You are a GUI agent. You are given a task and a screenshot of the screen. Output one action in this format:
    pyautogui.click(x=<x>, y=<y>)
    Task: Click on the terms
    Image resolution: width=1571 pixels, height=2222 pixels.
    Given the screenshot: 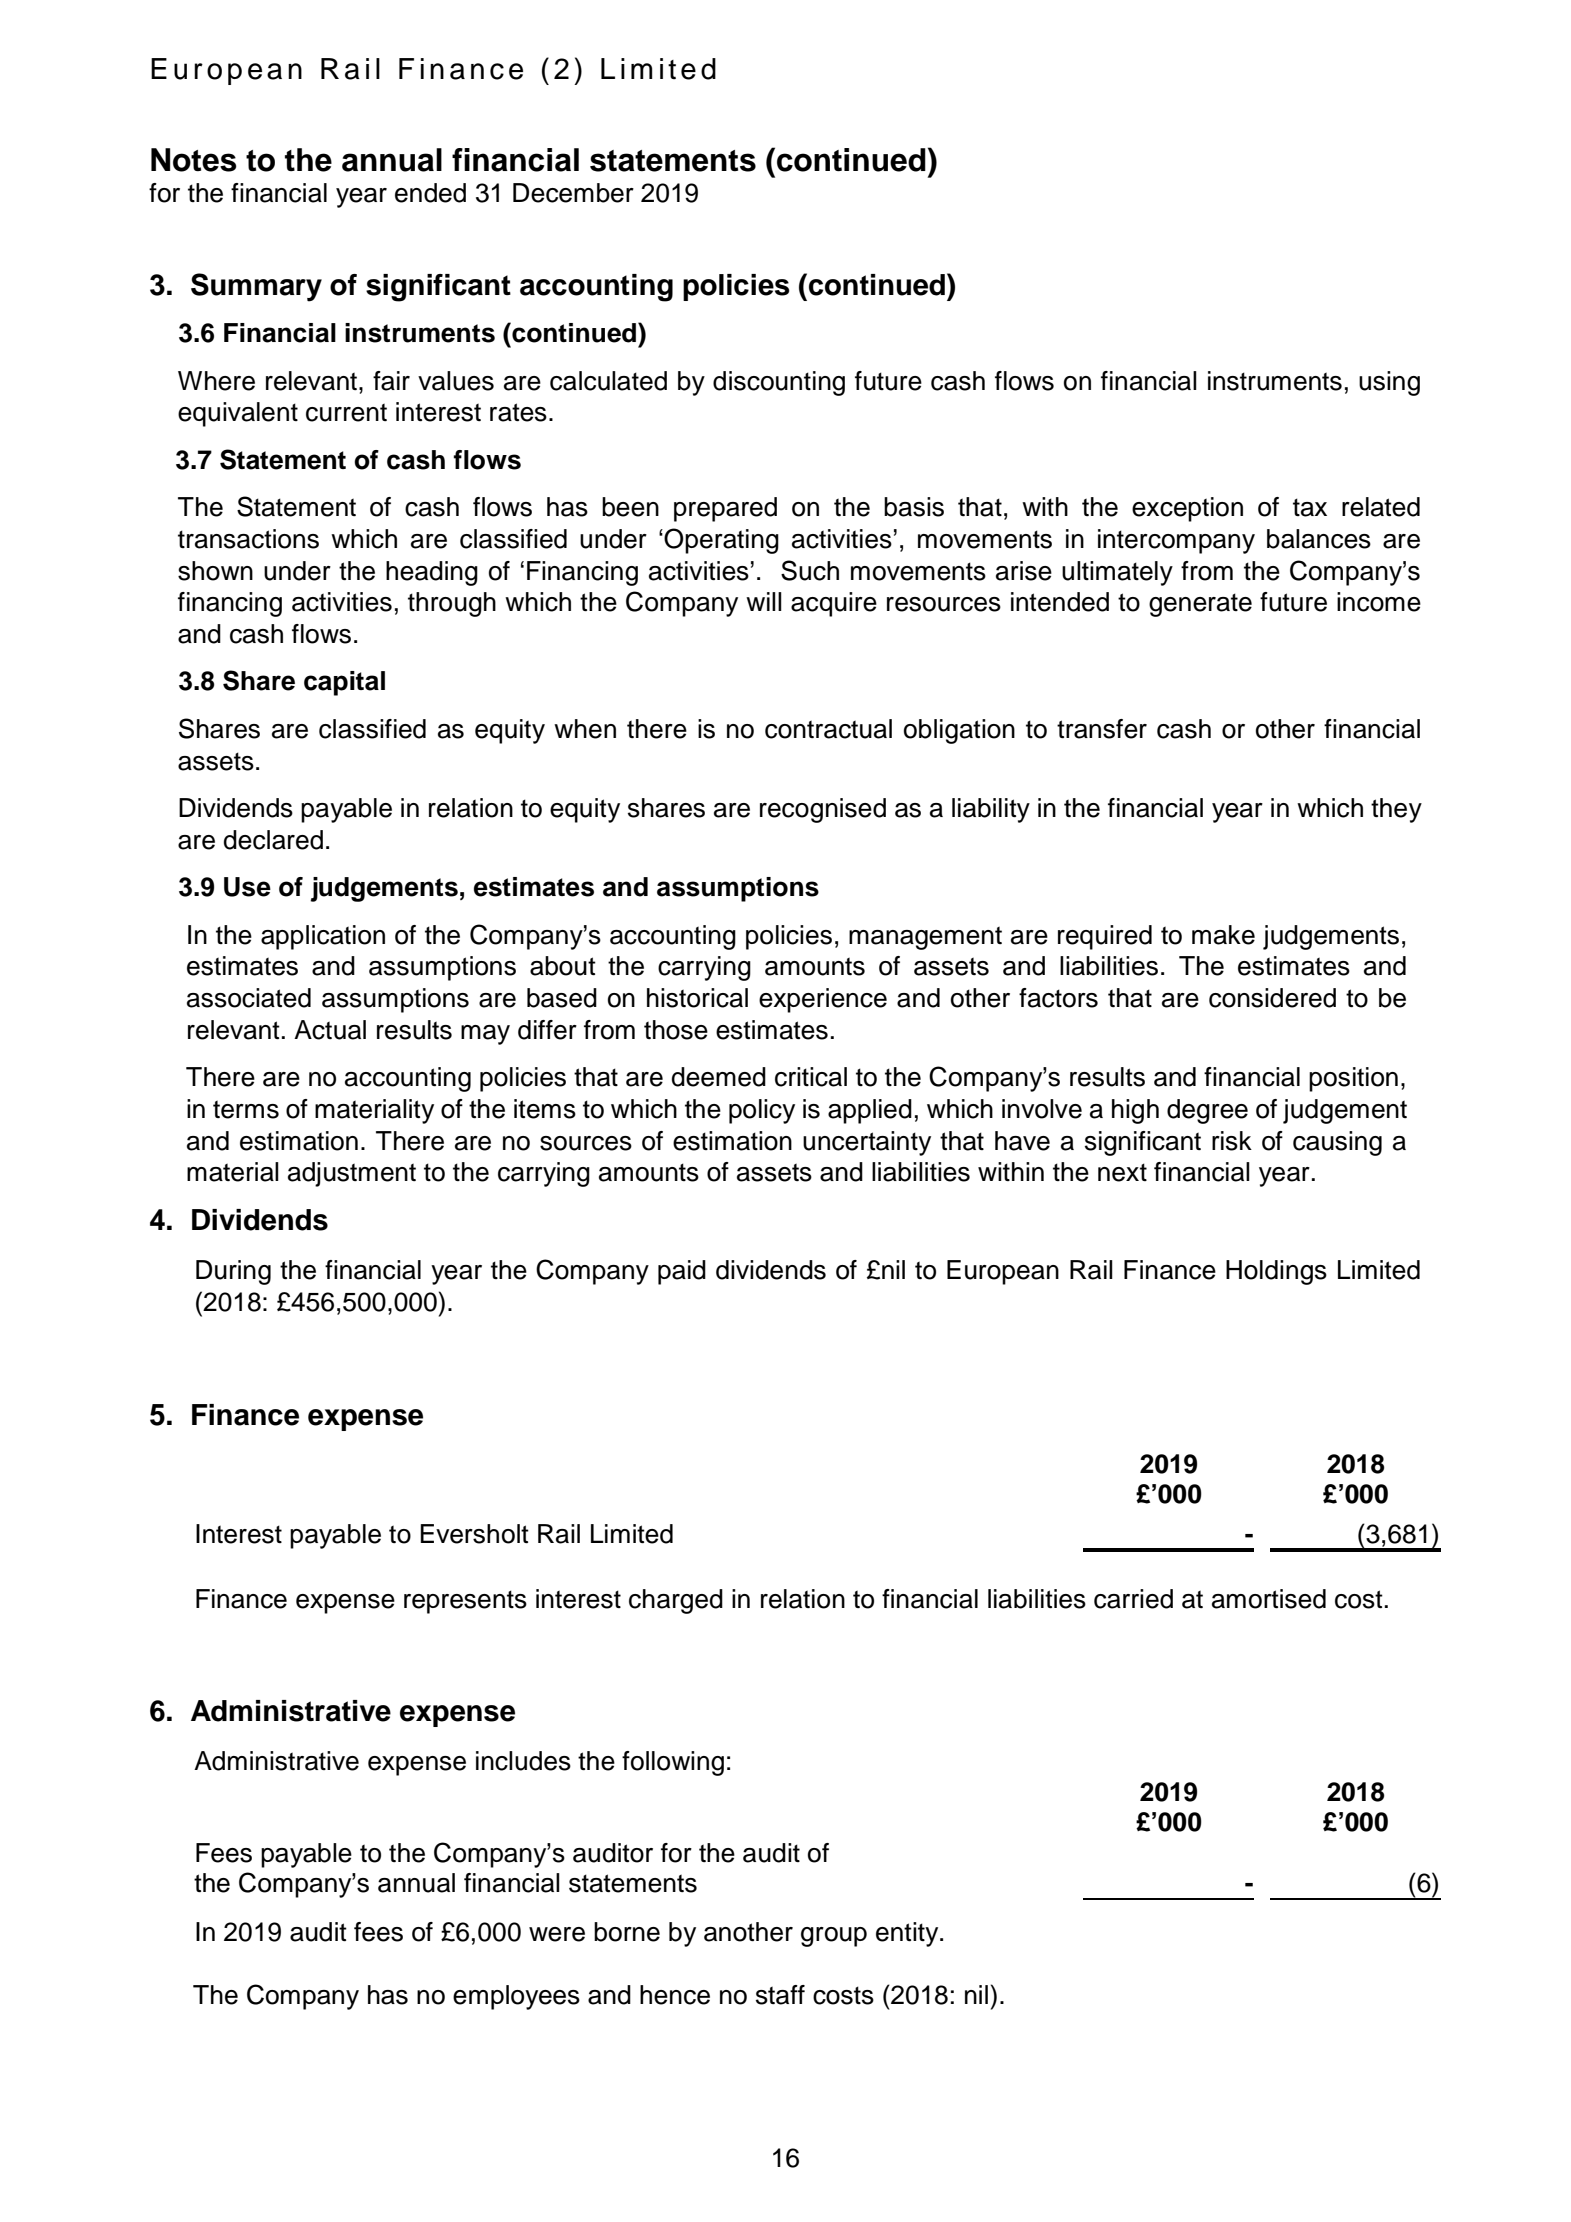 What is the action you would take?
    pyautogui.click(x=246, y=1109)
